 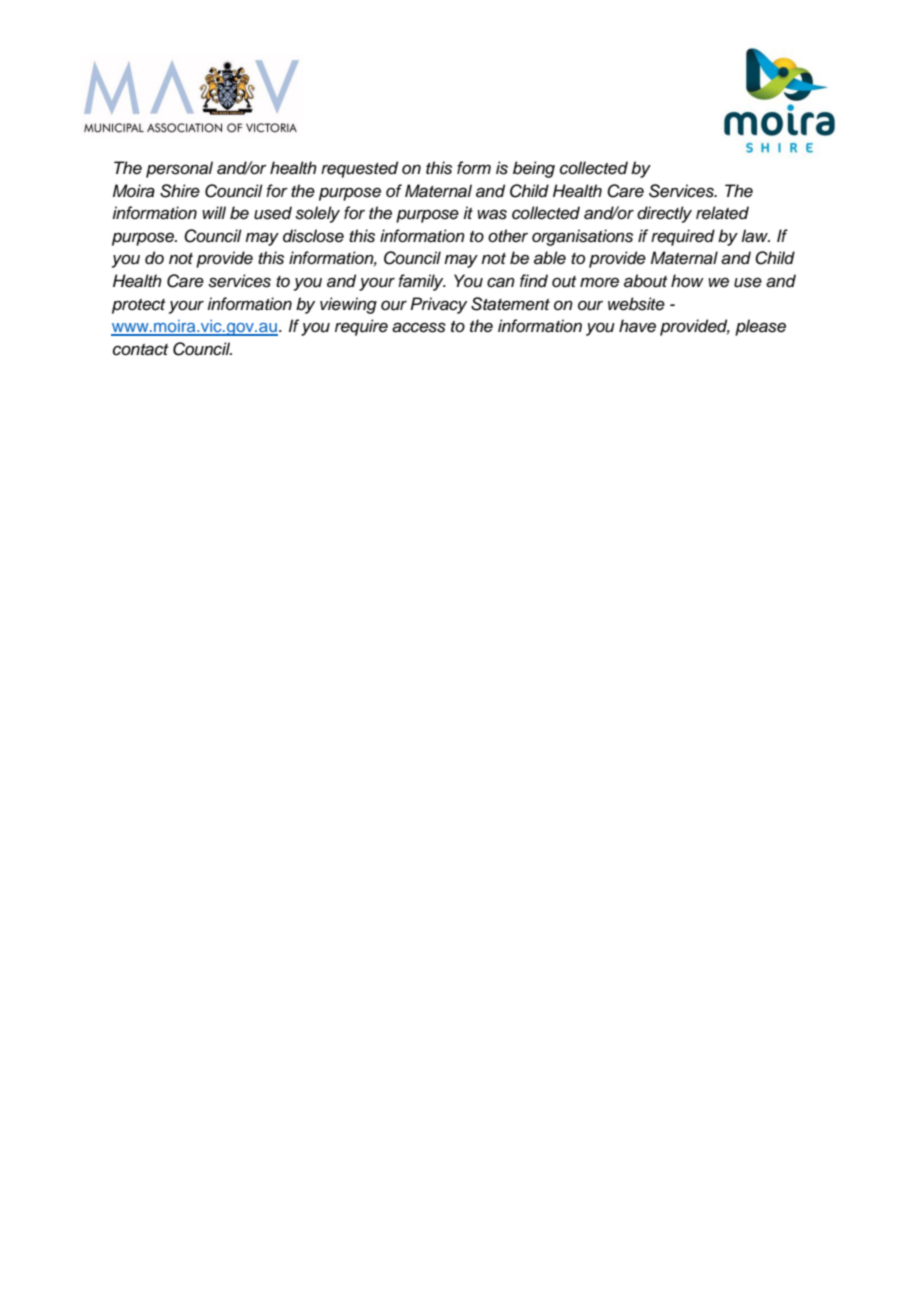 I want to click on related, so click(x=722, y=213).
